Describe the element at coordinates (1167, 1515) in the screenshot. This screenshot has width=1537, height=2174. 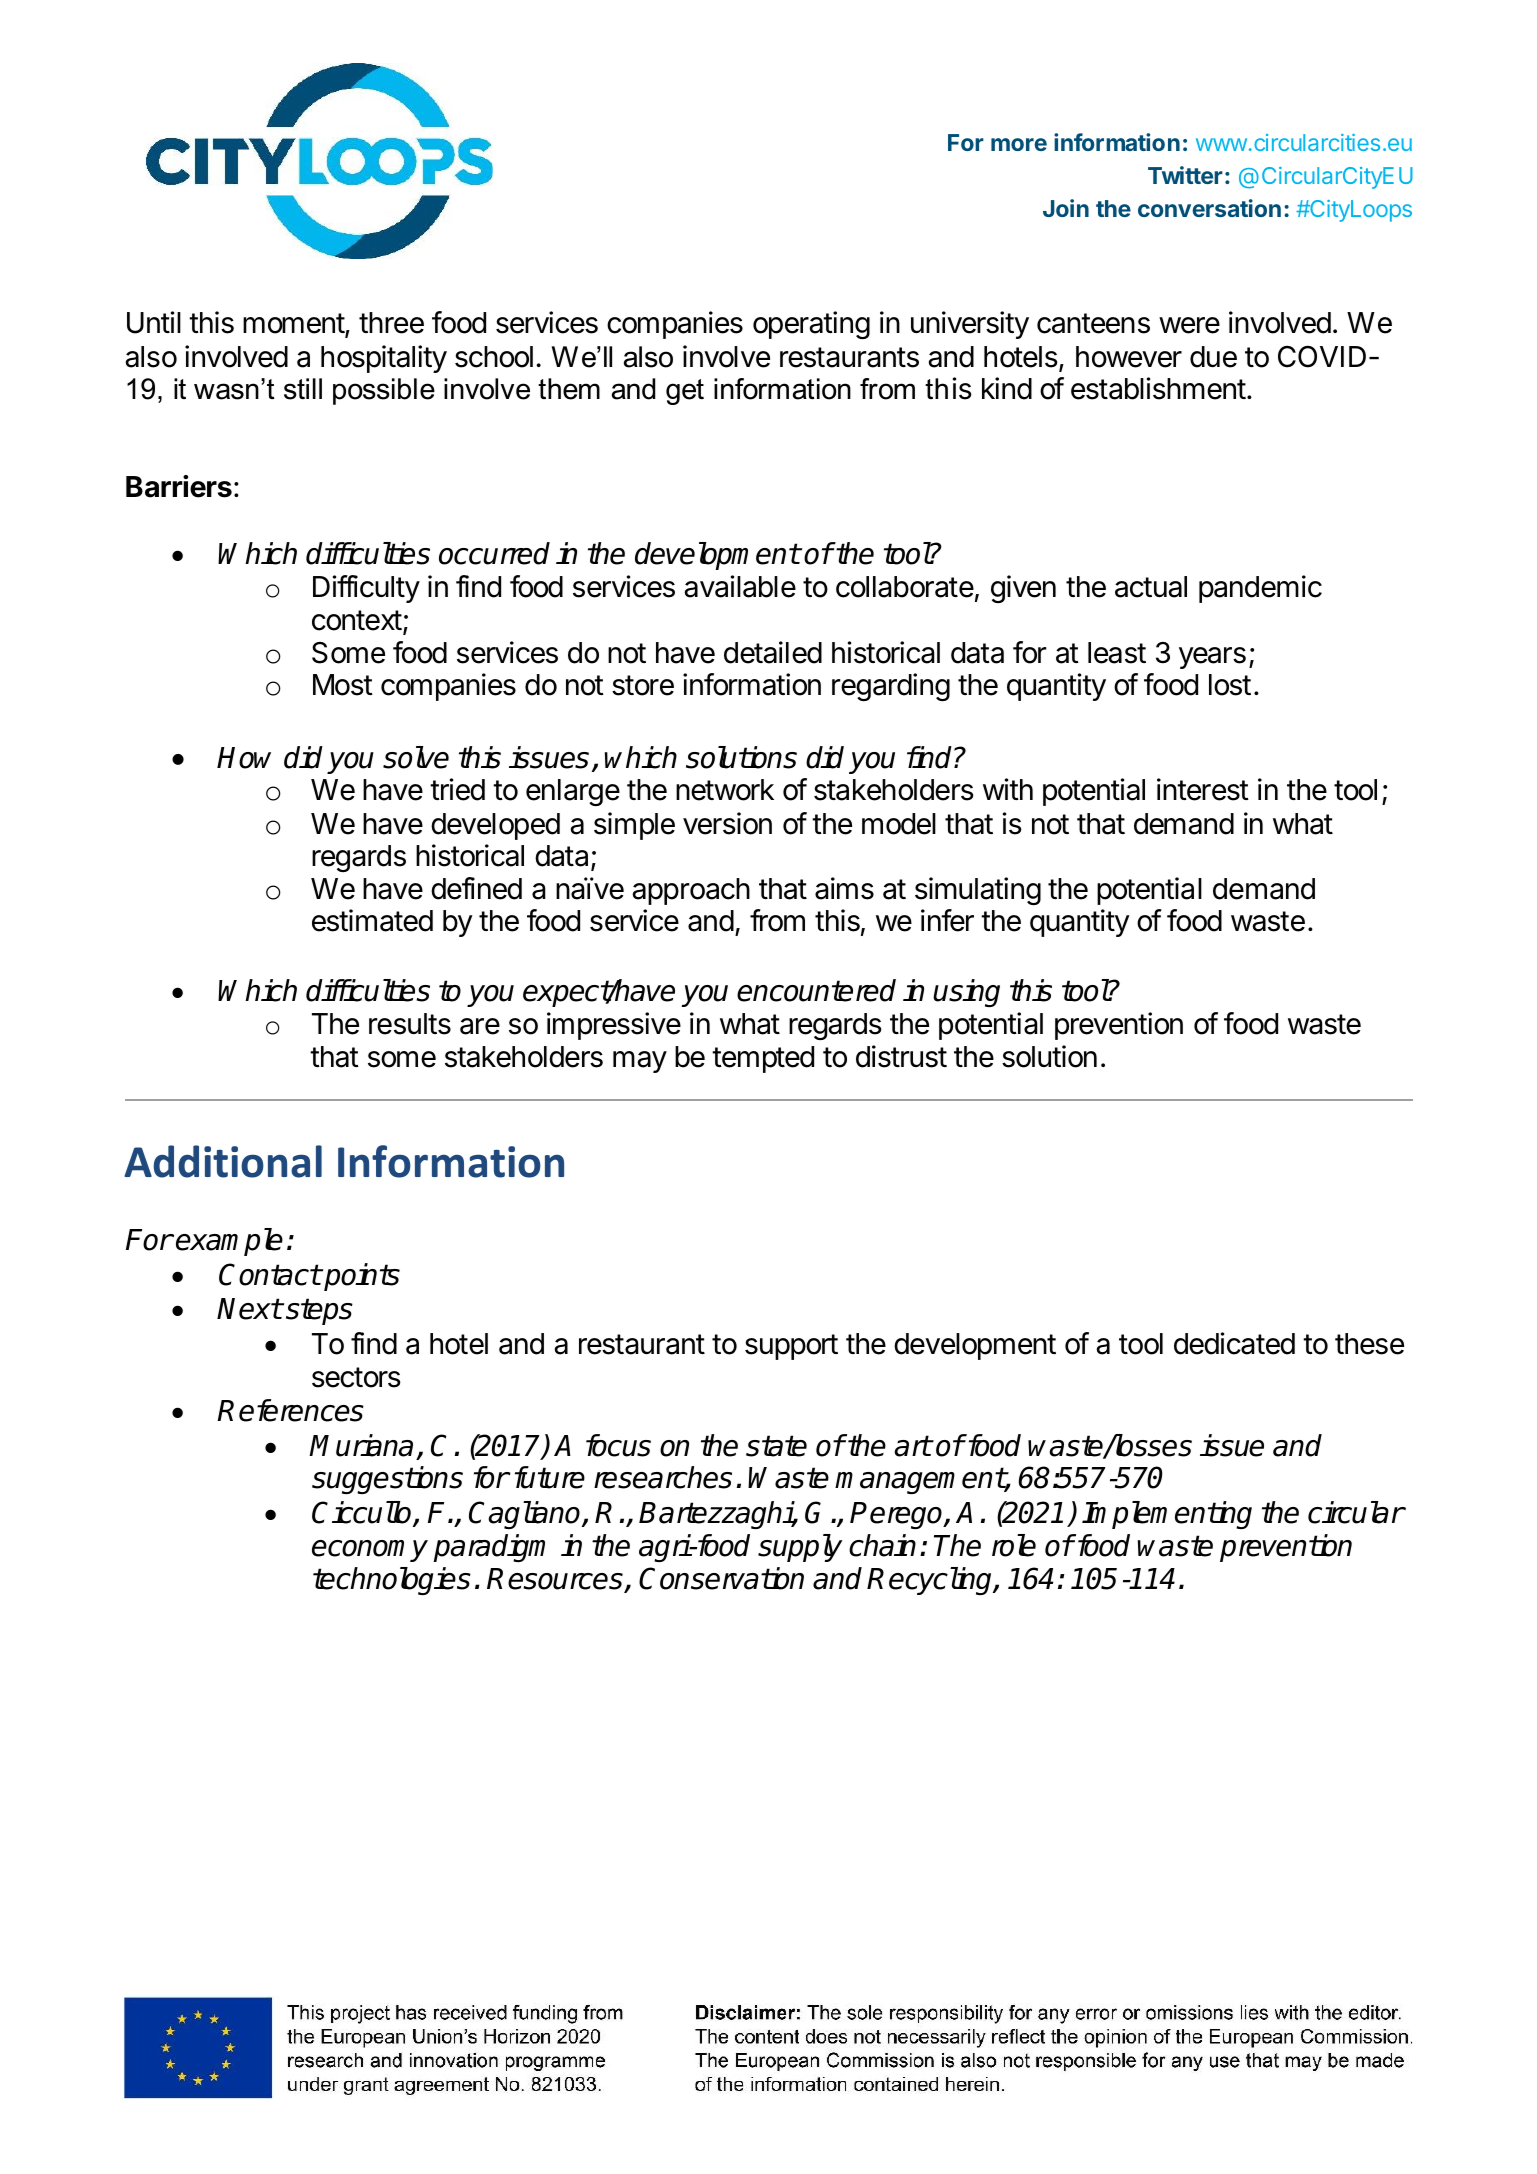
I see `Implementing` at that location.
